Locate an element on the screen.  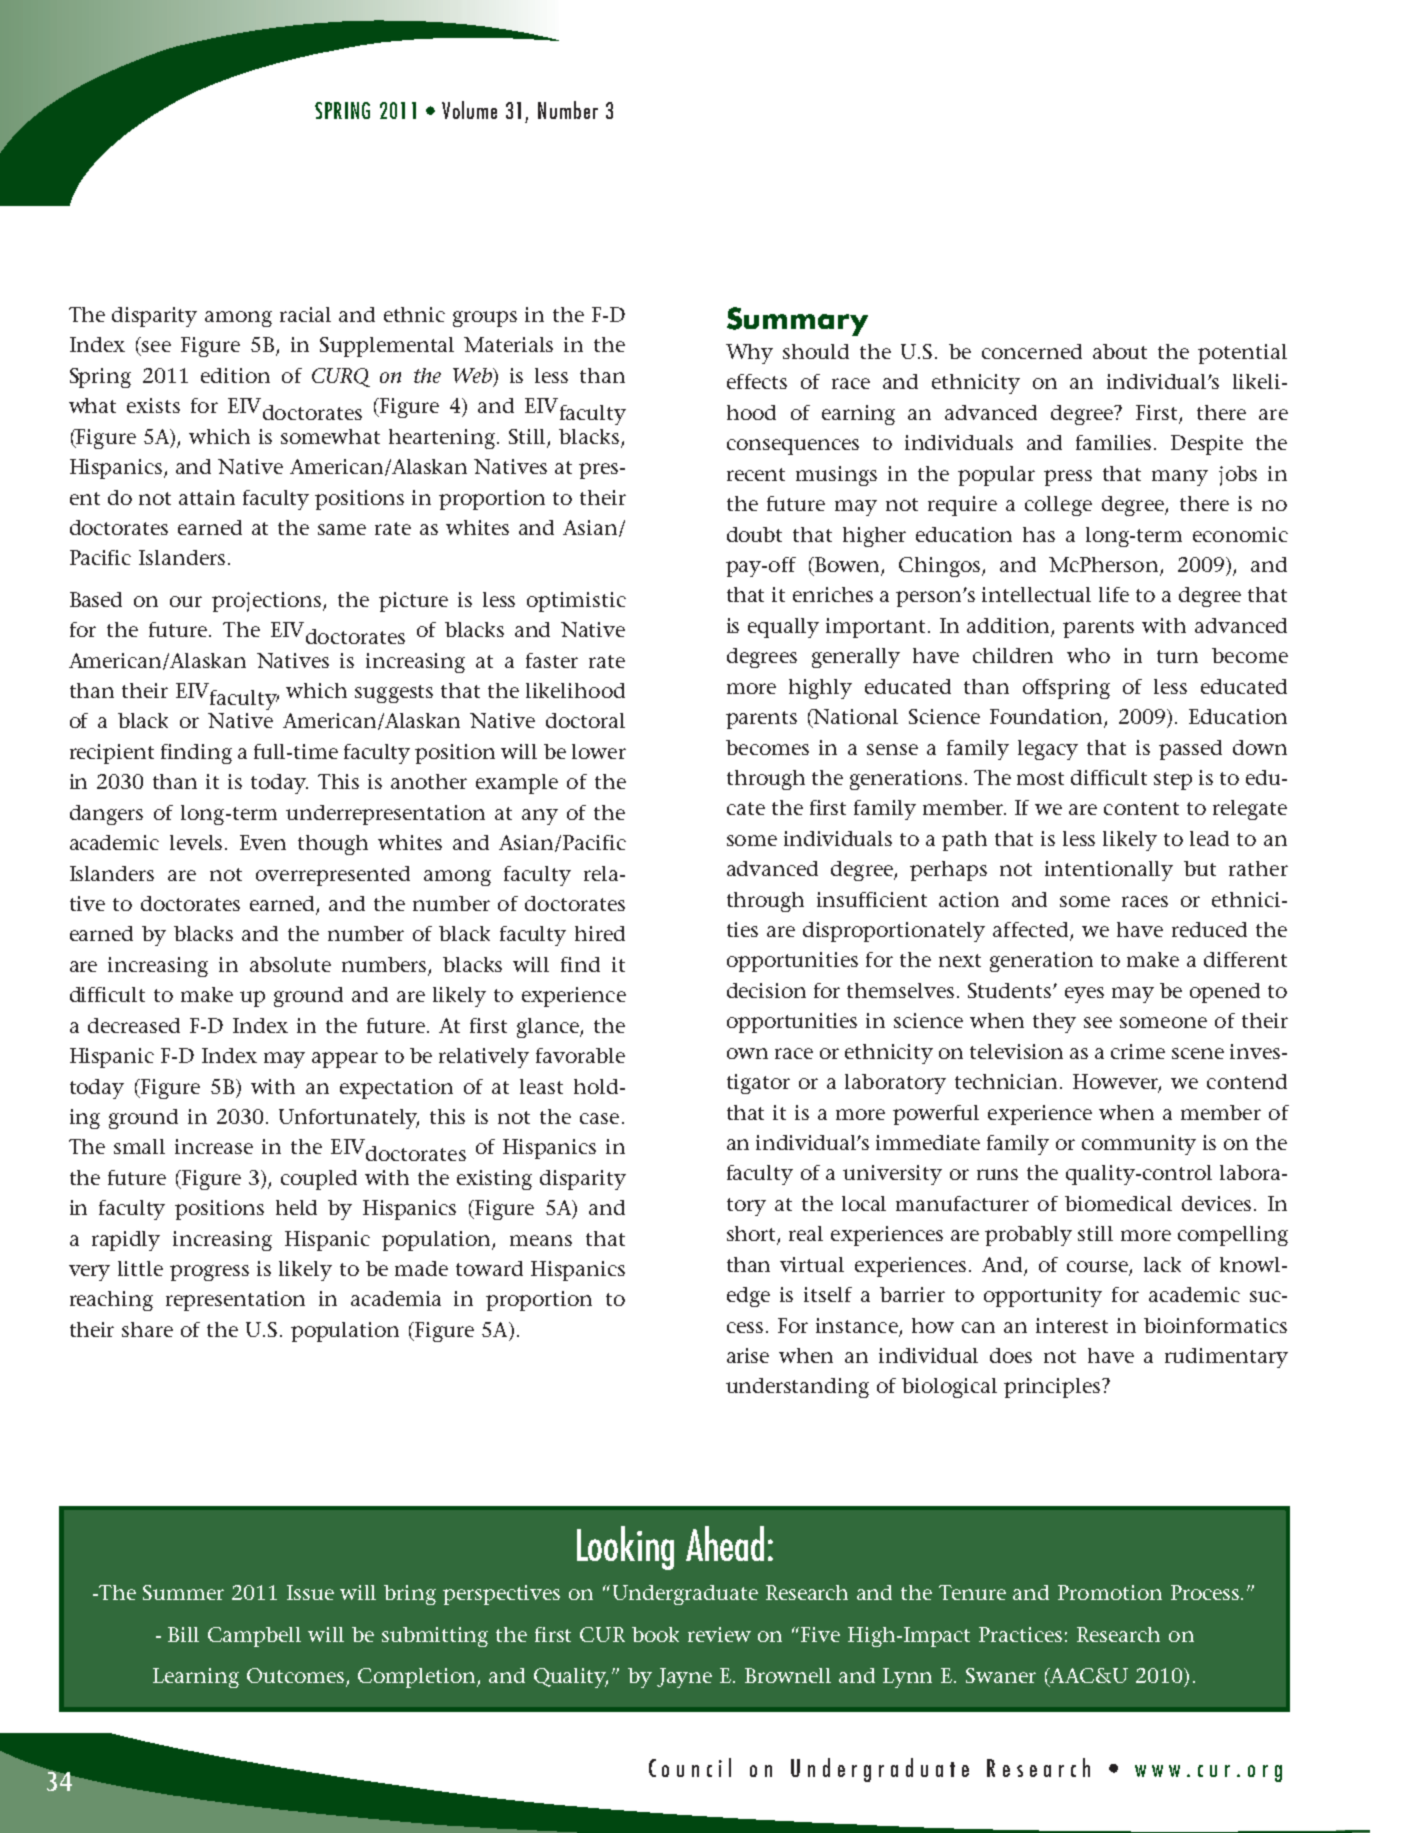
Campbell is located at coordinates (254, 1637).
